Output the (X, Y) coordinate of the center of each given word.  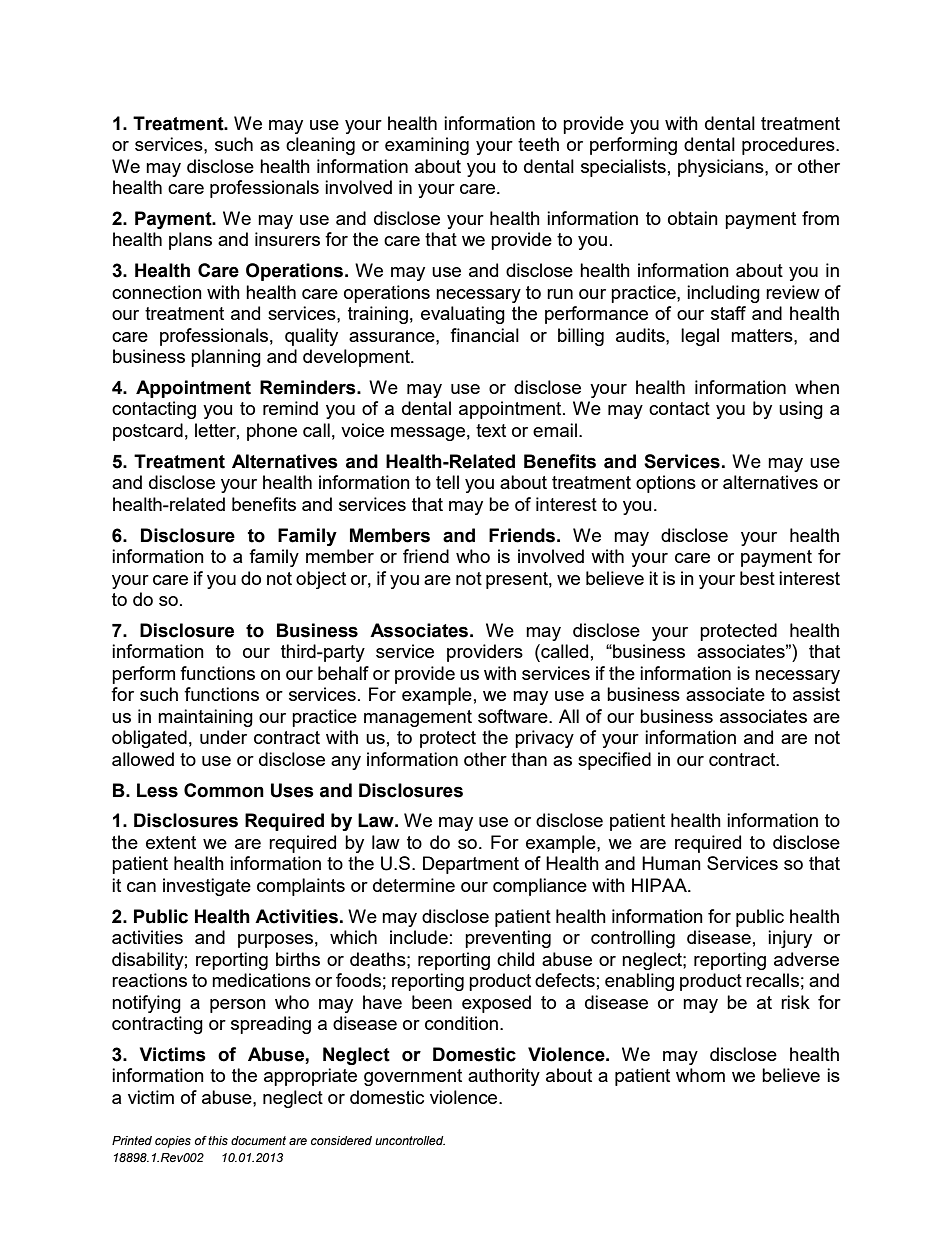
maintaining (205, 718)
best (757, 578)
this (218, 1141)
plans (190, 241)
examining (427, 146)
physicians (722, 168)
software (514, 716)
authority (504, 1077)
